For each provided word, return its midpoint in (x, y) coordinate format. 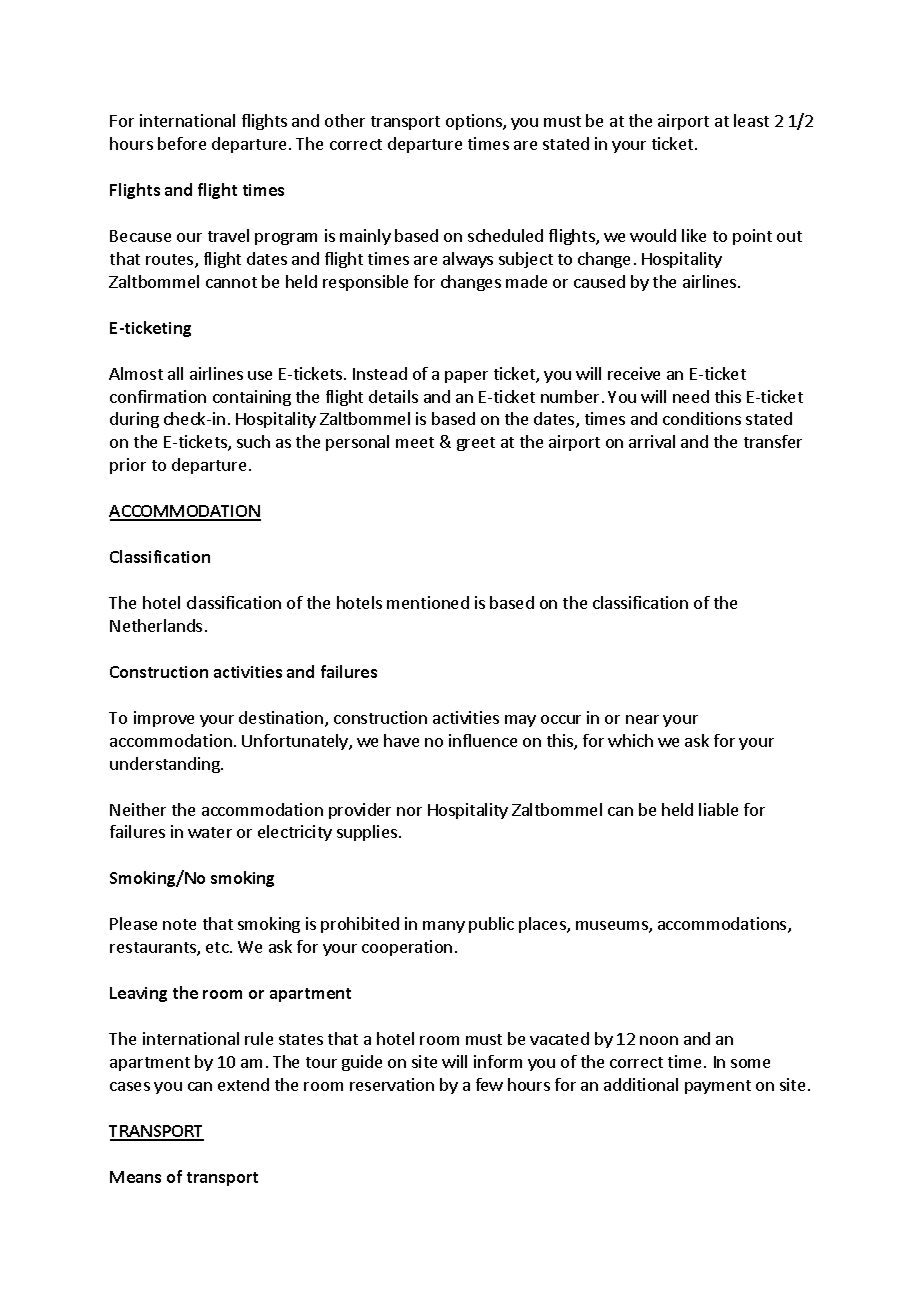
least (751, 120)
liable (718, 809)
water (210, 832)
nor (409, 811)
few (489, 1084)
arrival (652, 441)
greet (476, 444)
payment (718, 1087)
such (253, 441)
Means (135, 1177)
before (182, 143)
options (475, 122)
